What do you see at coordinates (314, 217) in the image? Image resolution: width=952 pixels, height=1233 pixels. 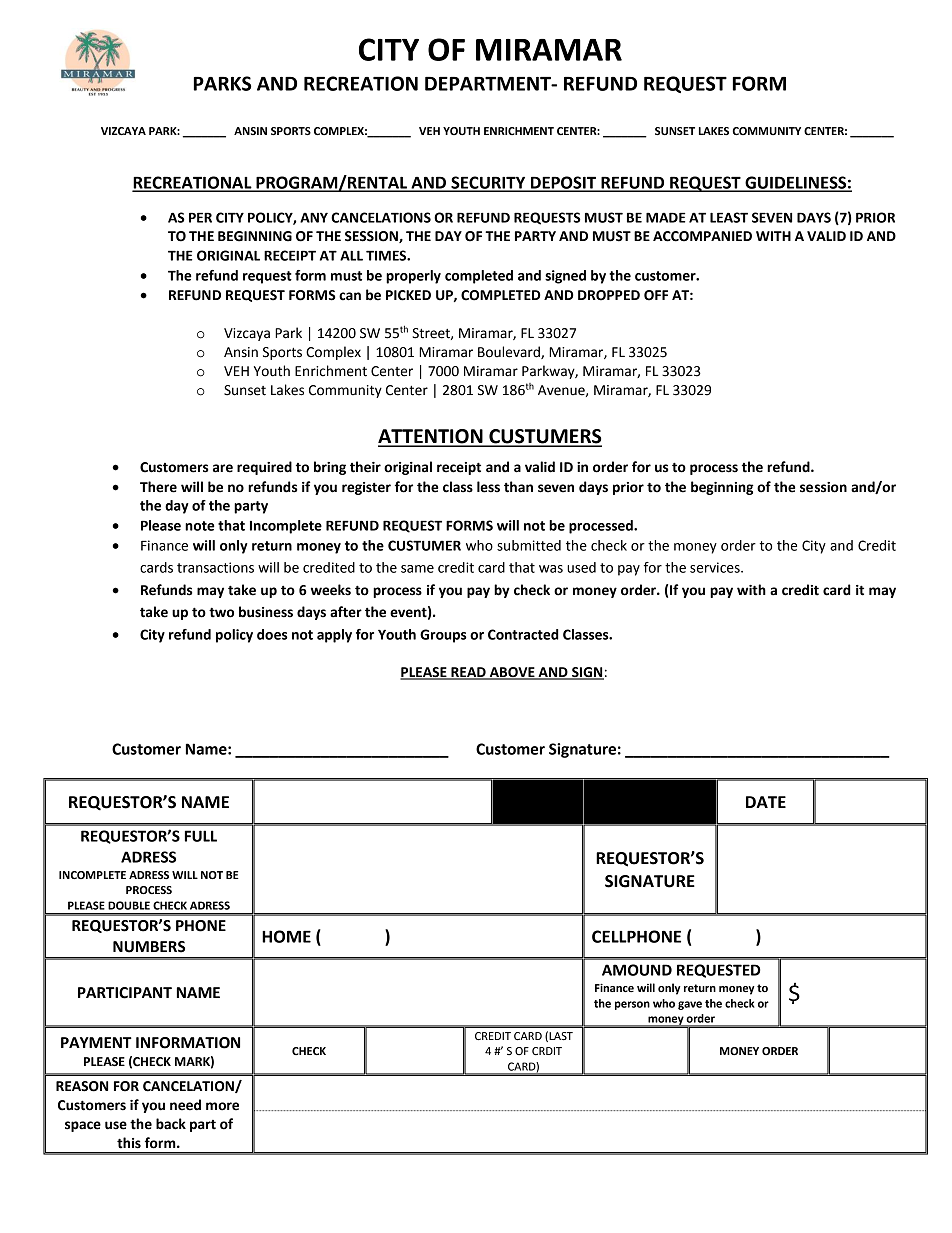 I see `ANY` at bounding box center [314, 217].
